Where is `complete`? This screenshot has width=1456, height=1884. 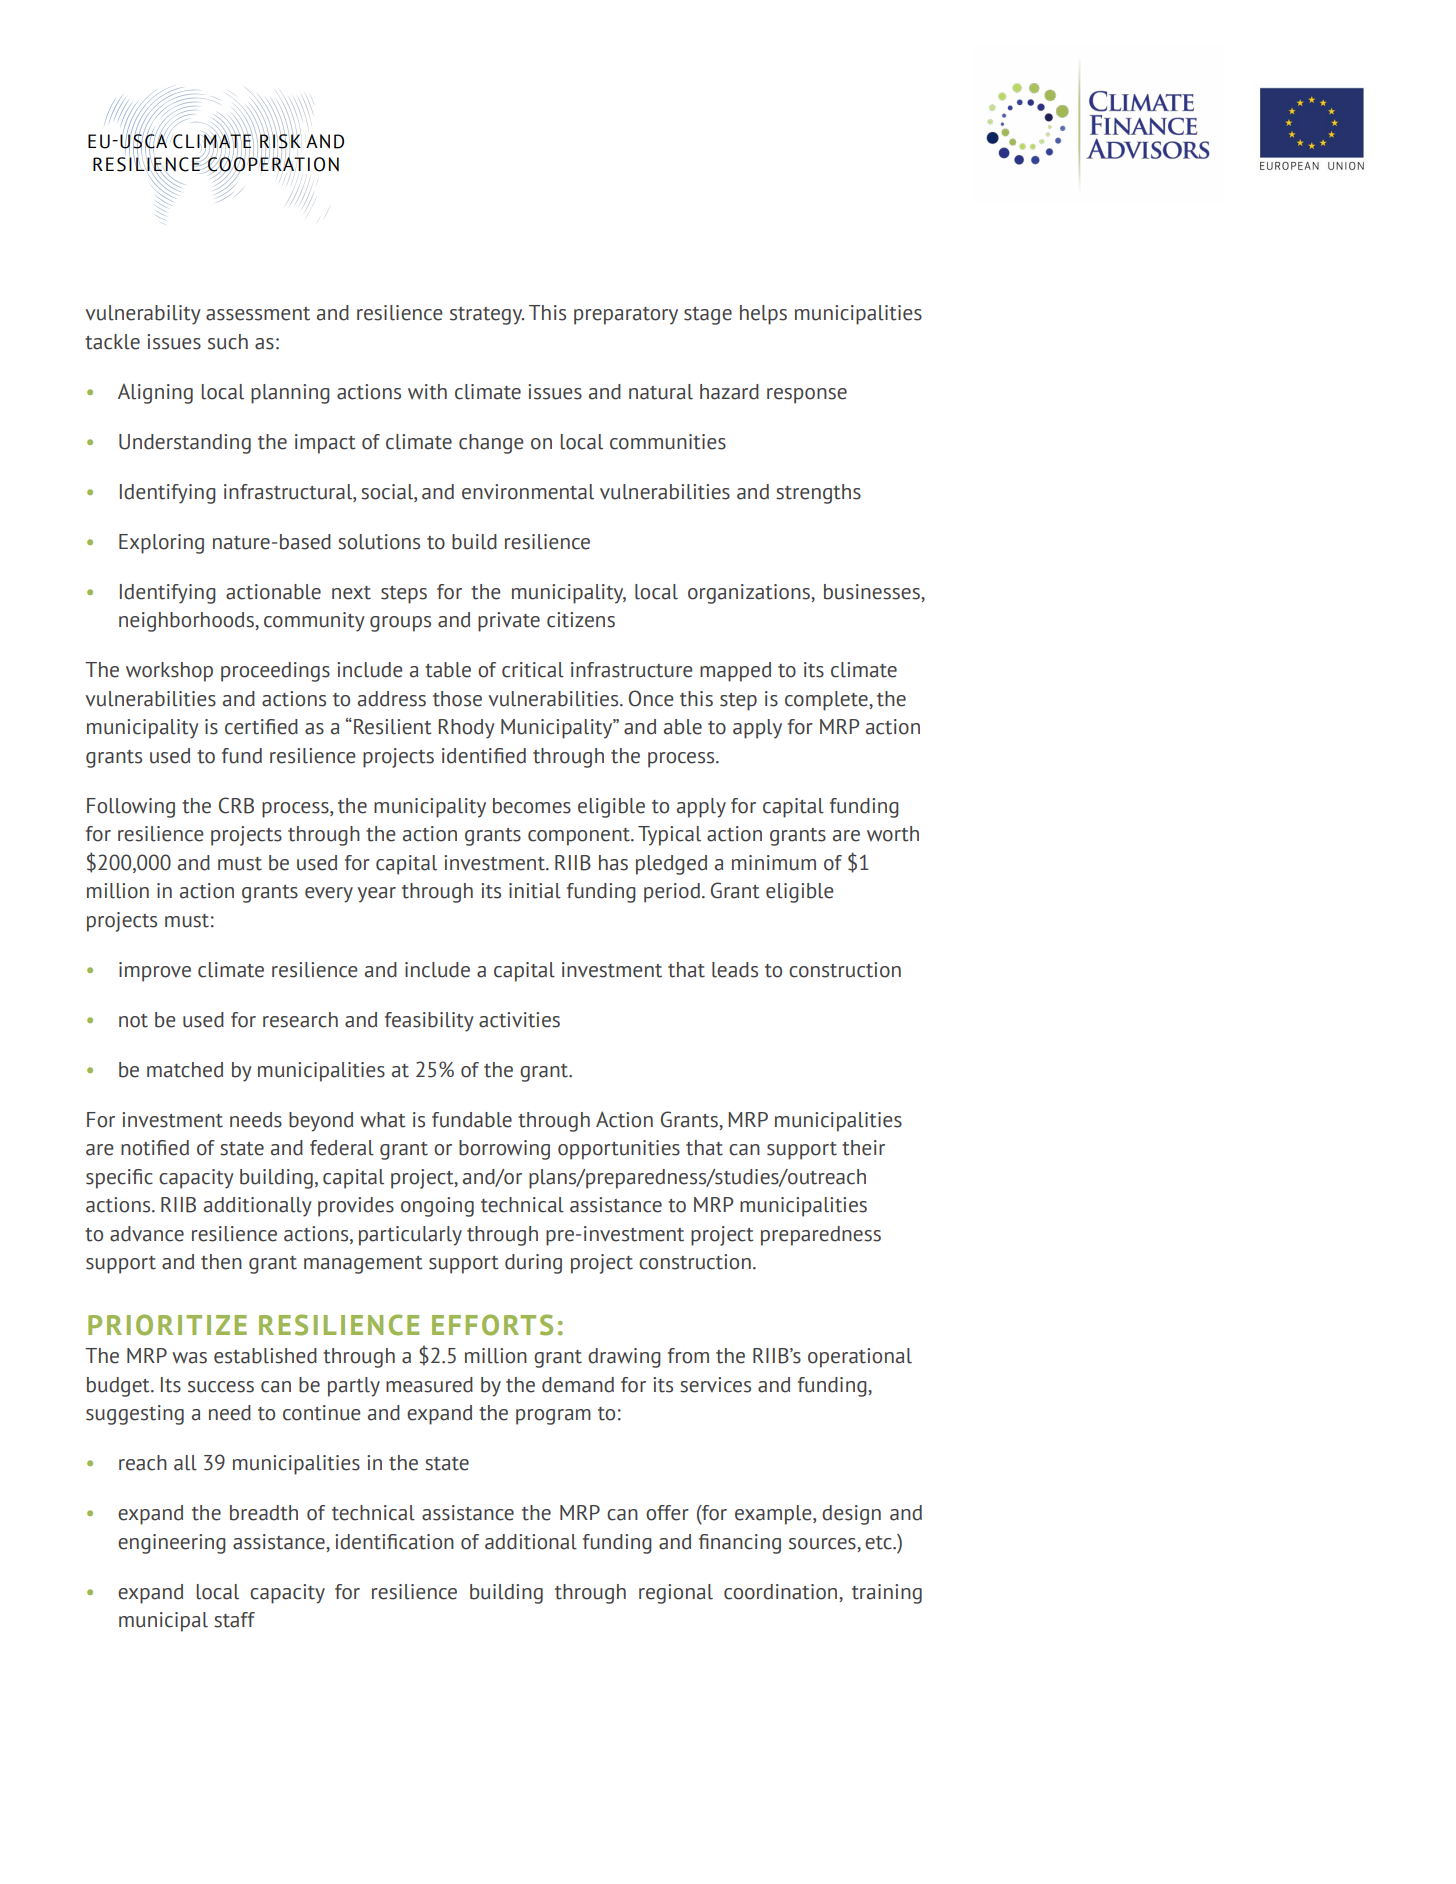 complete is located at coordinates (827, 701).
